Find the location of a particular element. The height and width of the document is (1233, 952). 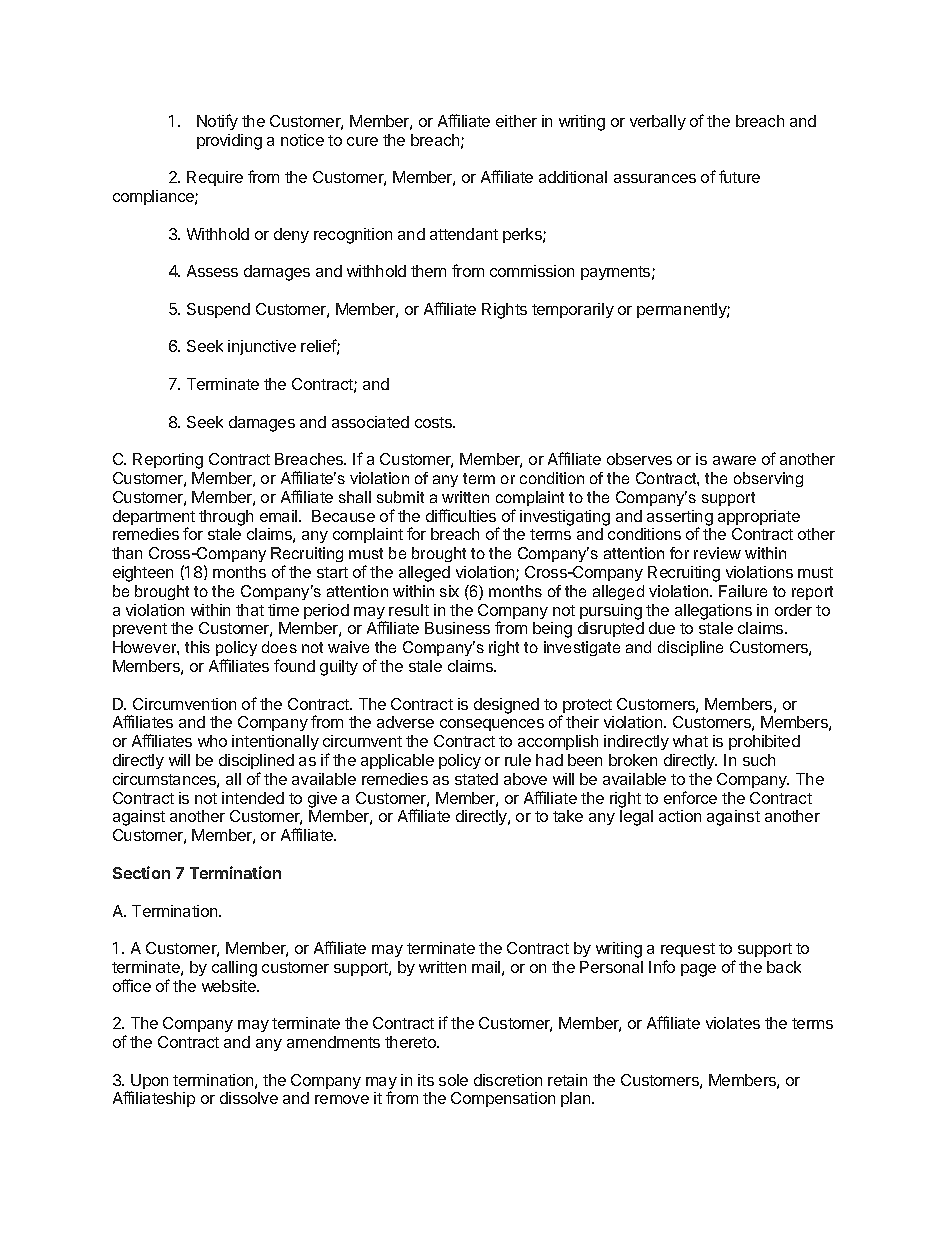

violates is located at coordinates (733, 1023).
